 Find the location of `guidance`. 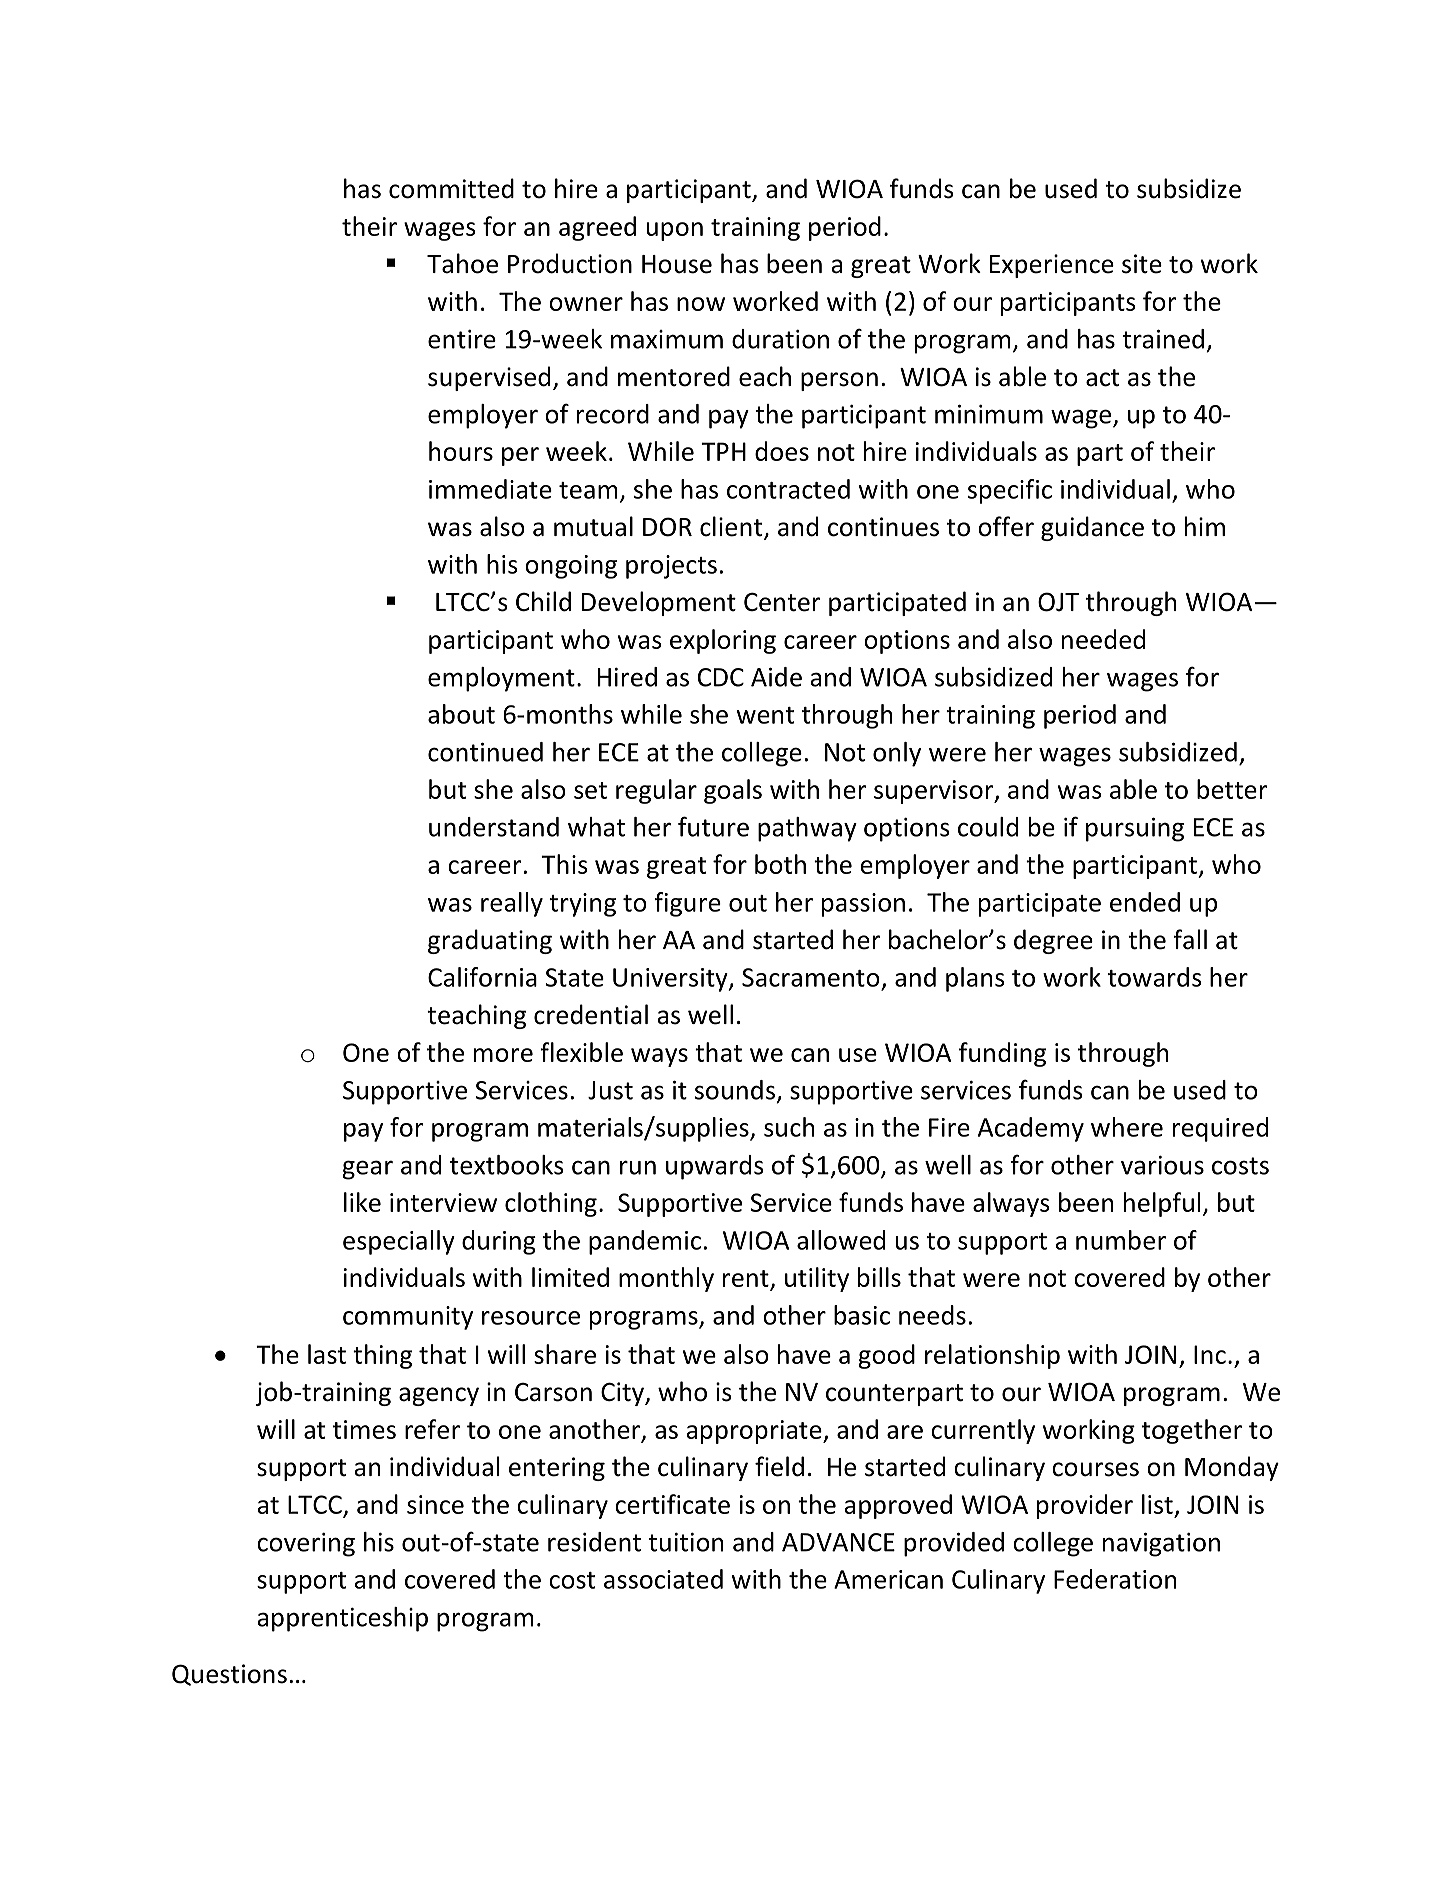

guidance is located at coordinates (1092, 528).
